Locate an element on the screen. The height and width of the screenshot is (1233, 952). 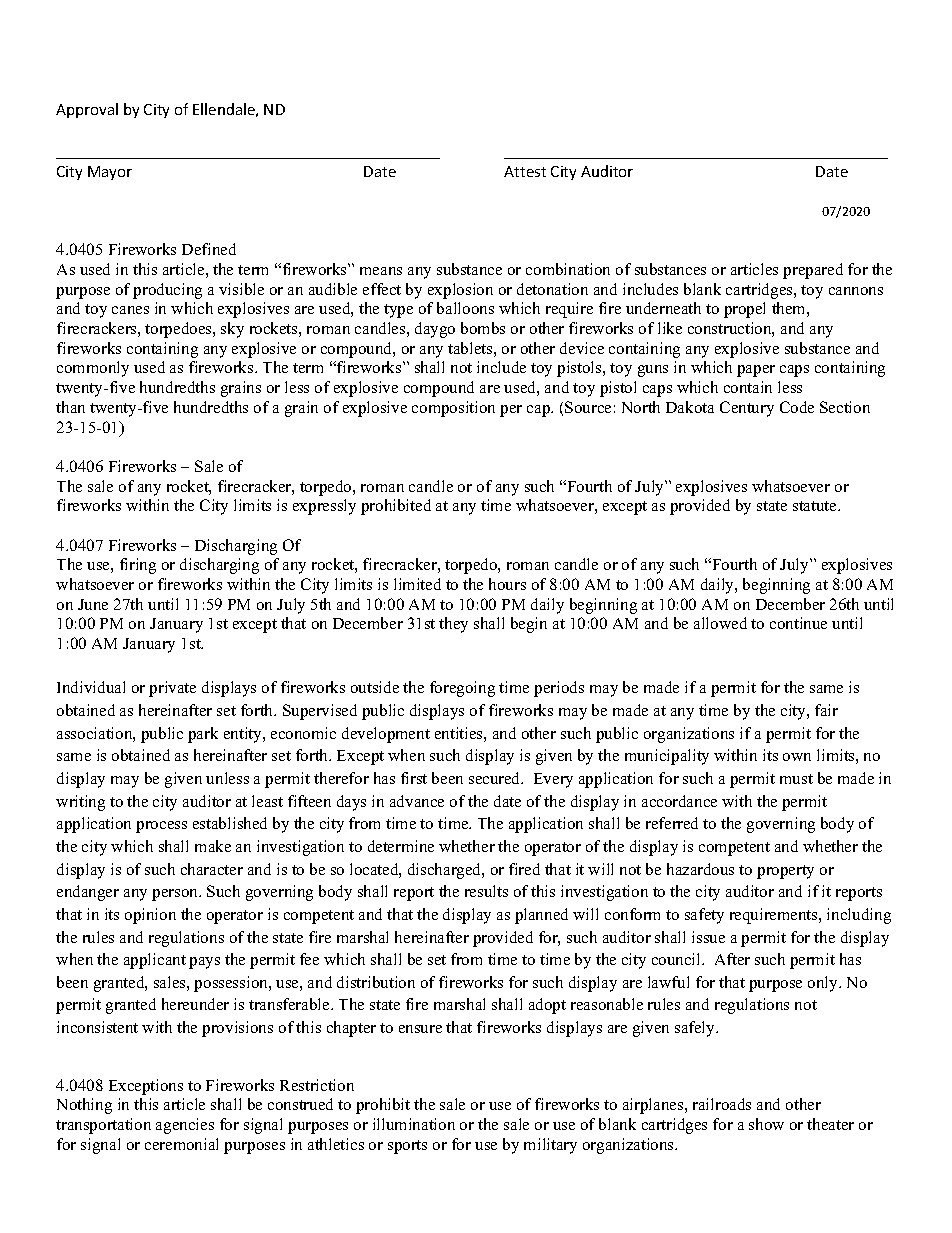
June is located at coordinates (93, 604).
